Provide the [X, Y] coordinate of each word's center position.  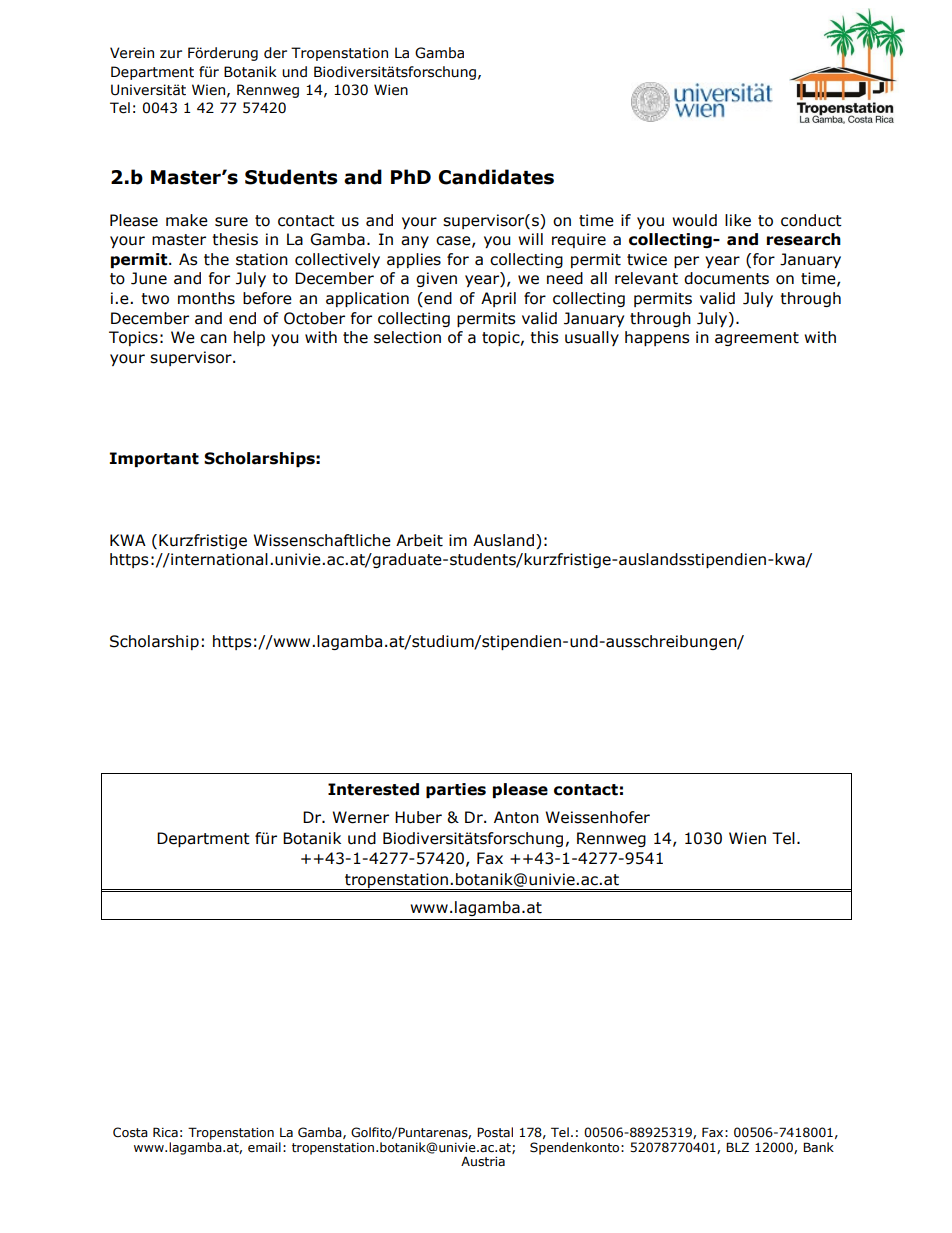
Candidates [496, 177]
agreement [757, 339]
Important [154, 459]
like [738, 220]
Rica [165, 1132]
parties [456, 790]
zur [171, 54]
